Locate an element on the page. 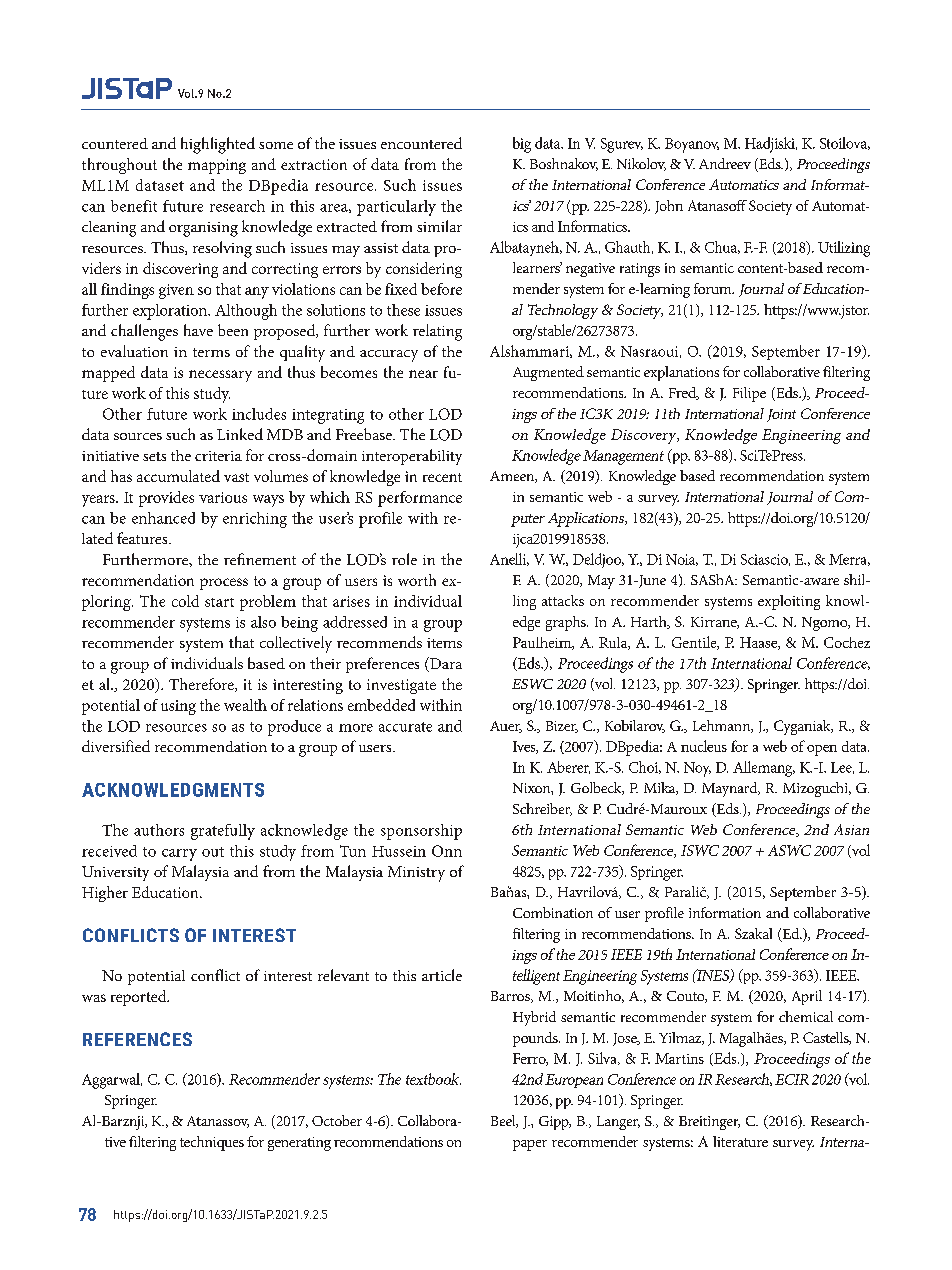  Maynard is located at coordinates (731, 789).
